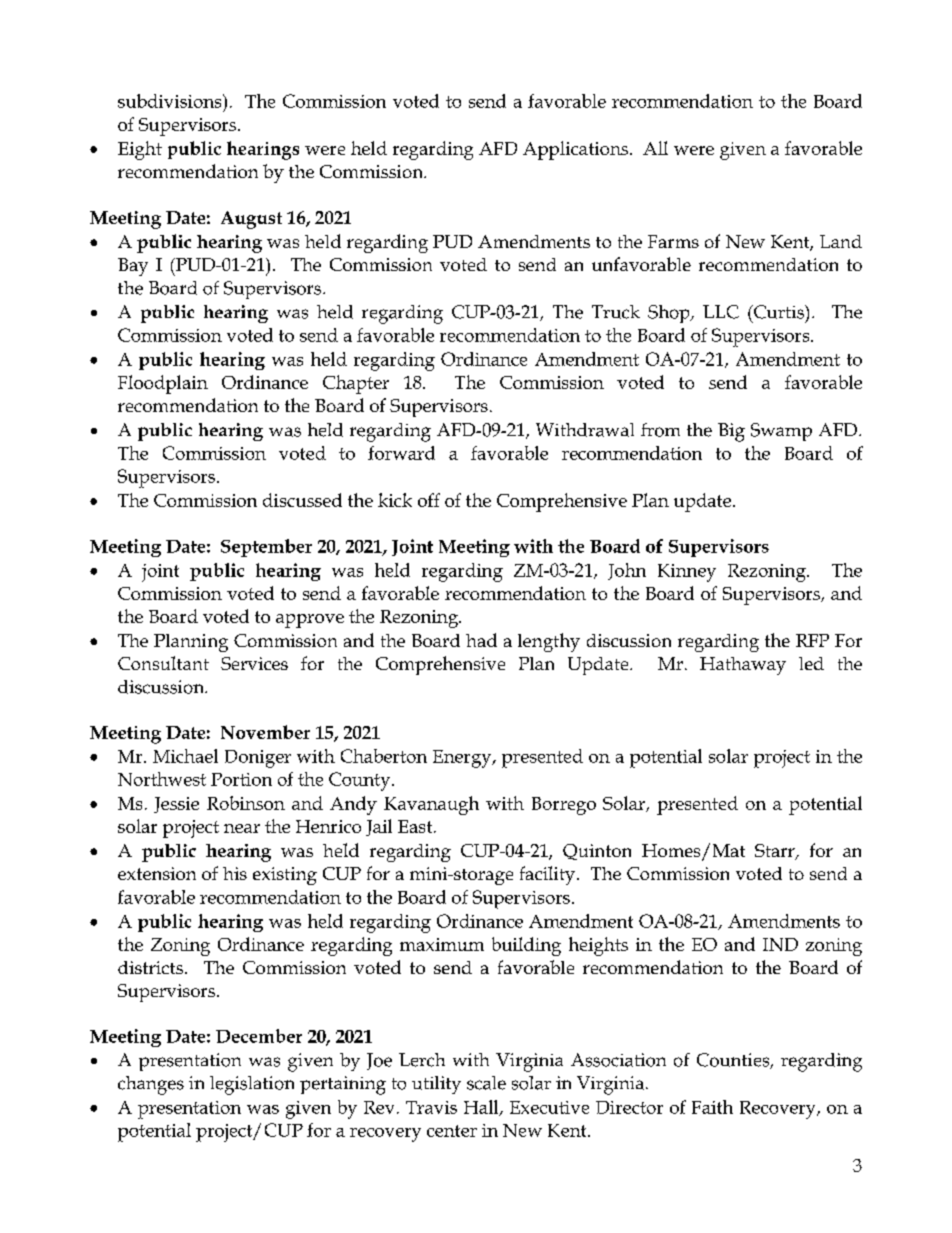 This screenshot has width=952, height=1233. Describe the element at coordinates (252, 1085) in the screenshot. I see `legislation` at that location.
